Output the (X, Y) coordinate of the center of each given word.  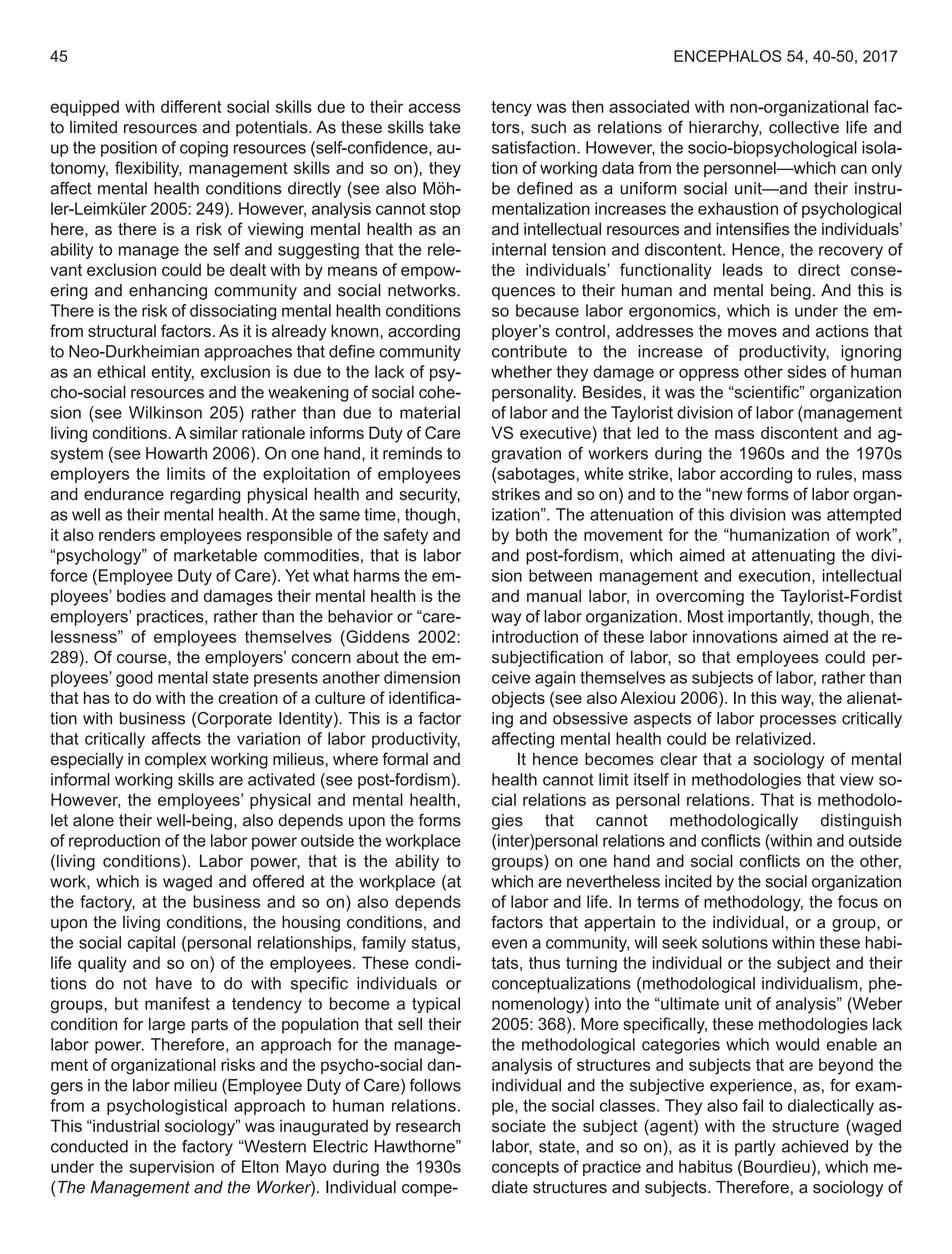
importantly (770, 618)
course (143, 659)
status (433, 943)
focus (858, 901)
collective (804, 127)
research (428, 1125)
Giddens (377, 636)
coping (204, 149)
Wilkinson (165, 412)
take (445, 127)
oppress (709, 374)
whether (521, 371)
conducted (89, 1146)
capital (151, 944)
